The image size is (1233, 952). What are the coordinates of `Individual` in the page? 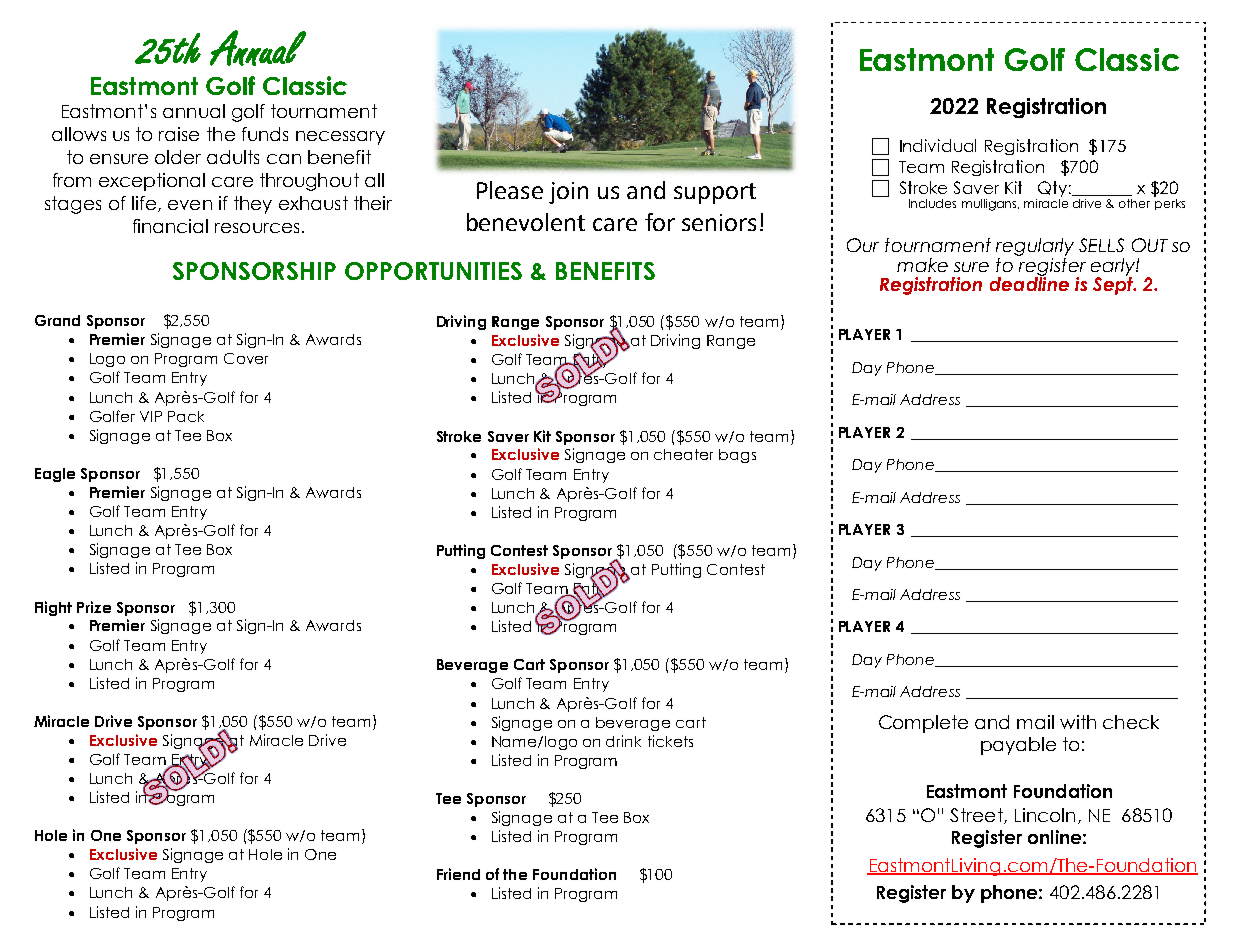 It's located at (938, 145).
